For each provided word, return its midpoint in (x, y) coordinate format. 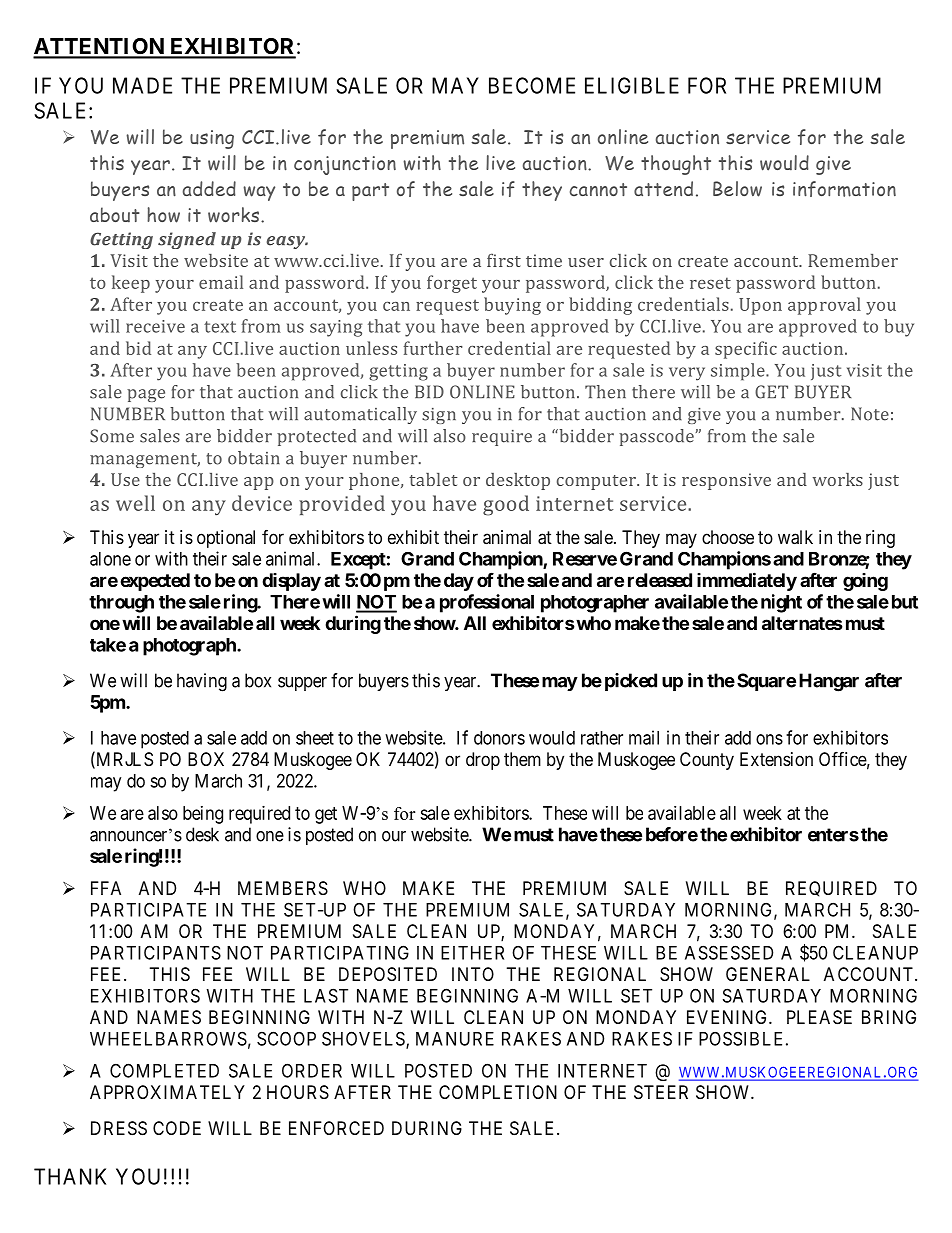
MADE (142, 85)
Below (737, 189)
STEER (661, 1092)
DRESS (119, 1128)
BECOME (532, 85)
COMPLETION (498, 1092)
